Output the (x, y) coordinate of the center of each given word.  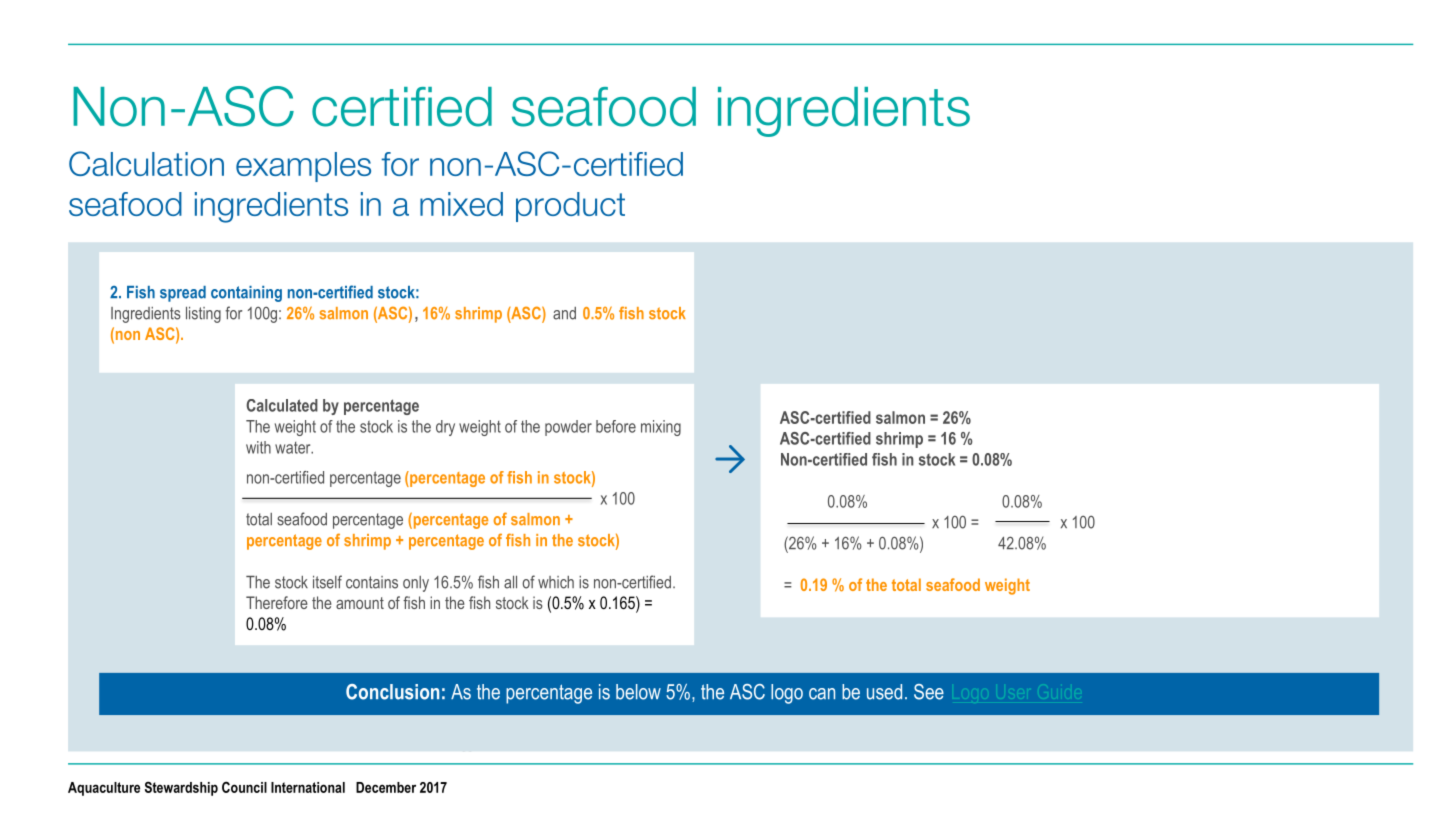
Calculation (146, 163)
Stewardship (181, 788)
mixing (661, 428)
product (570, 207)
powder (568, 428)
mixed (461, 204)
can (822, 694)
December (386, 787)
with (258, 447)
